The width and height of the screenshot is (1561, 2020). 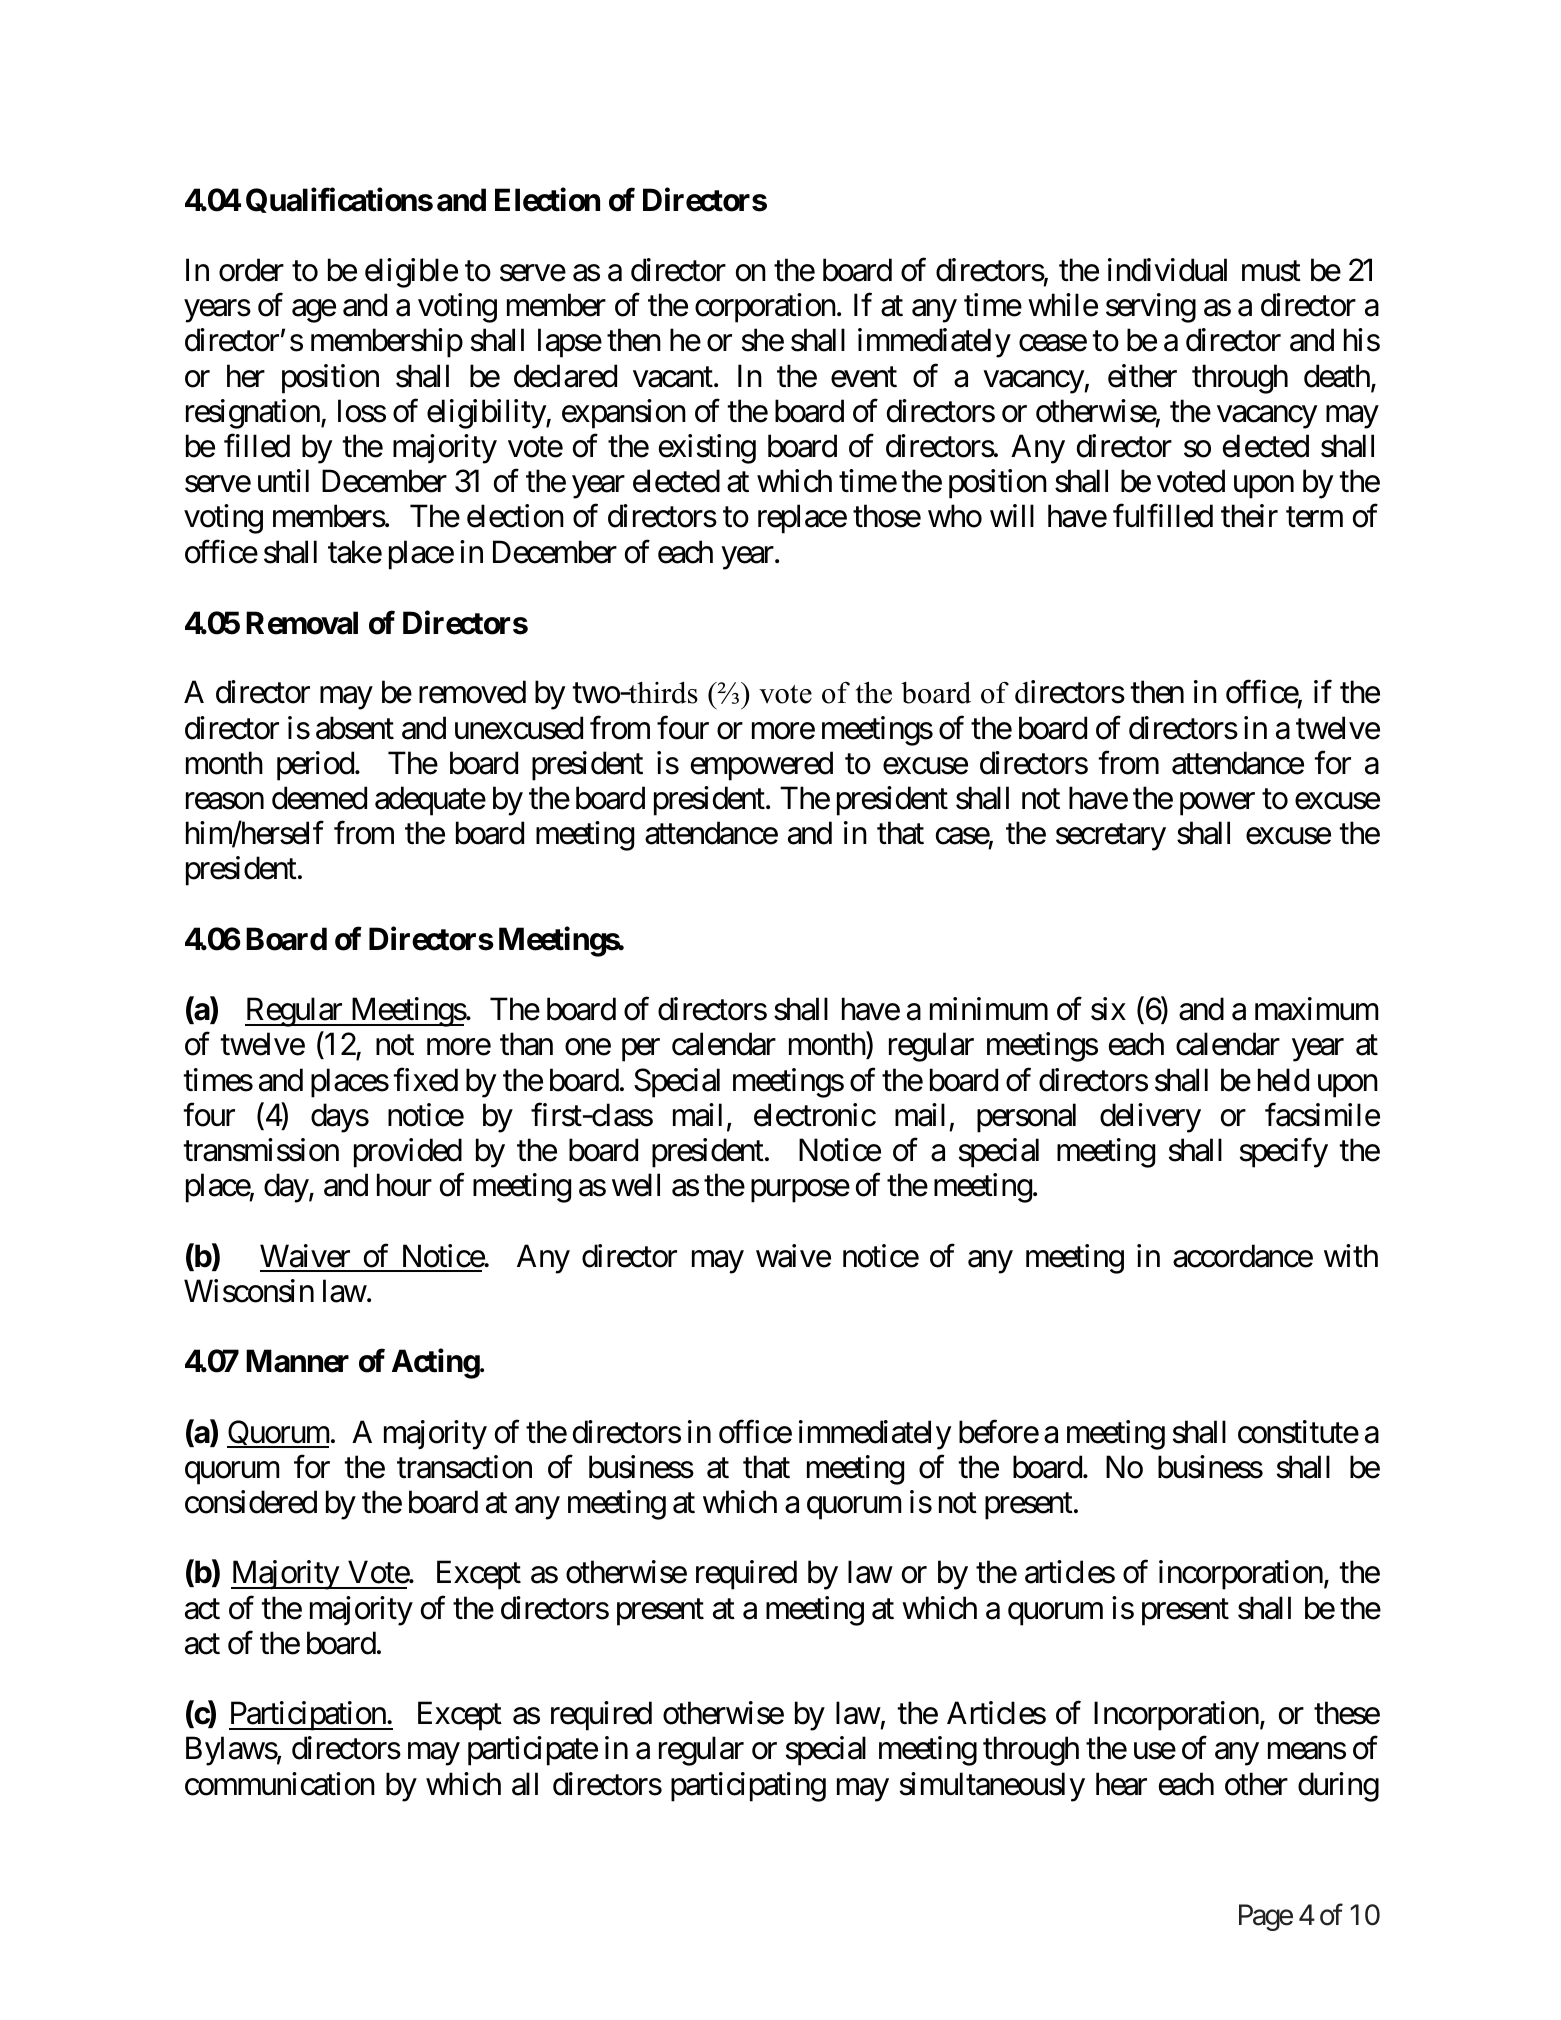 What do you see at coordinates (1283, 1080) in the screenshot?
I see `held` at bounding box center [1283, 1080].
